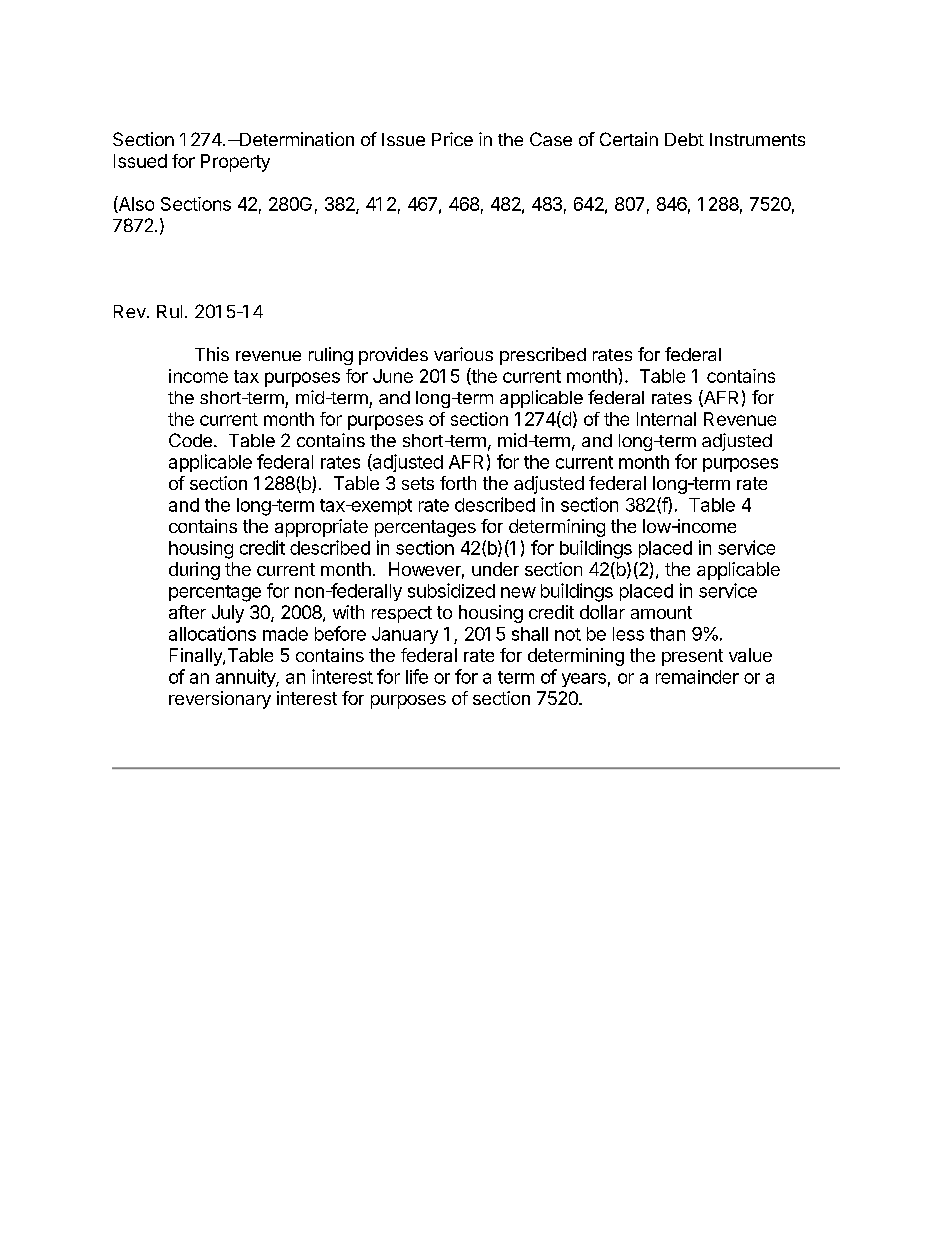  What do you see at coordinates (684, 139) in the screenshot?
I see `Debt` at bounding box center [684, 139].
